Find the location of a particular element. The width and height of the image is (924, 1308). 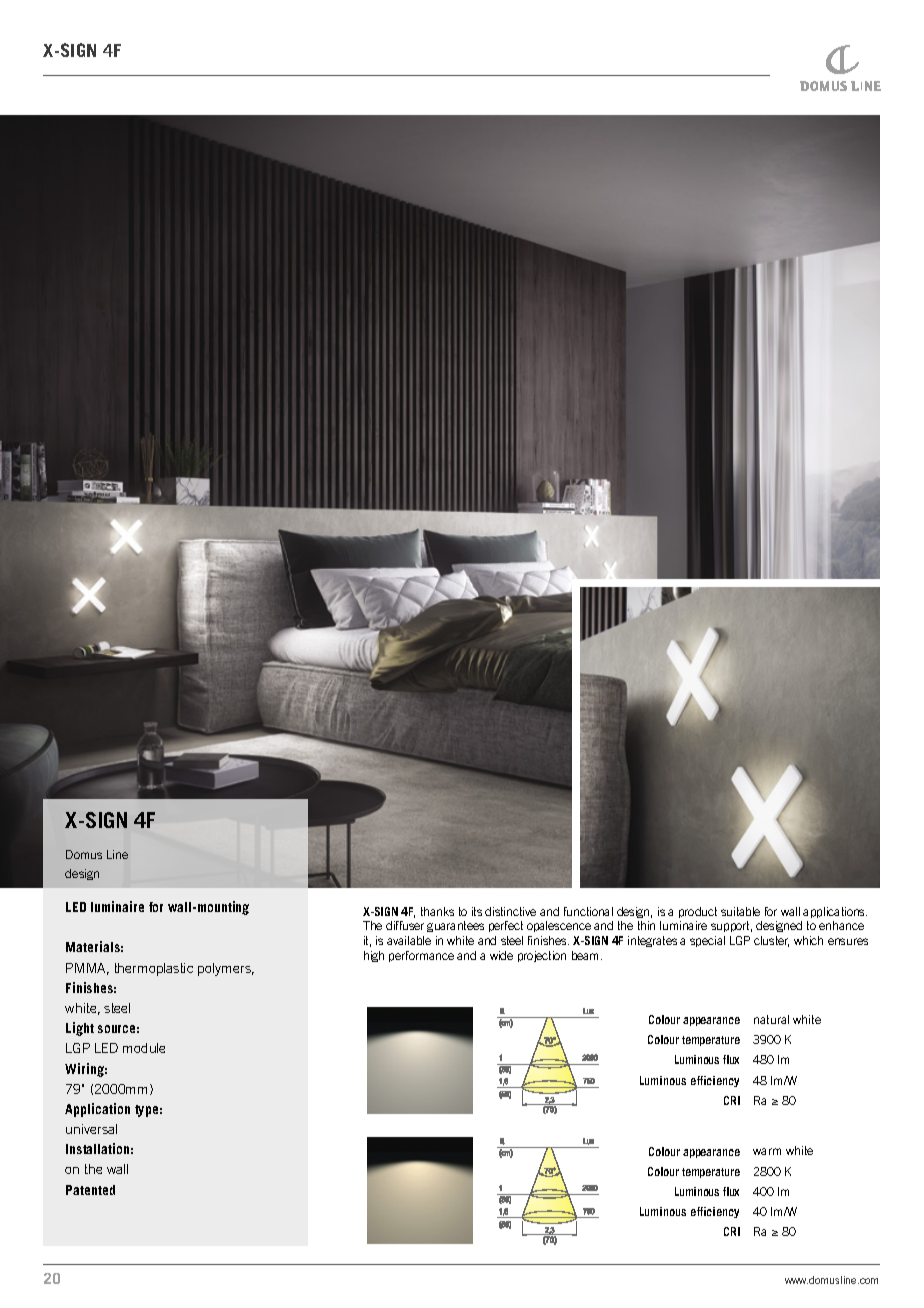

diffuser is located at coordinates (405, 925).
